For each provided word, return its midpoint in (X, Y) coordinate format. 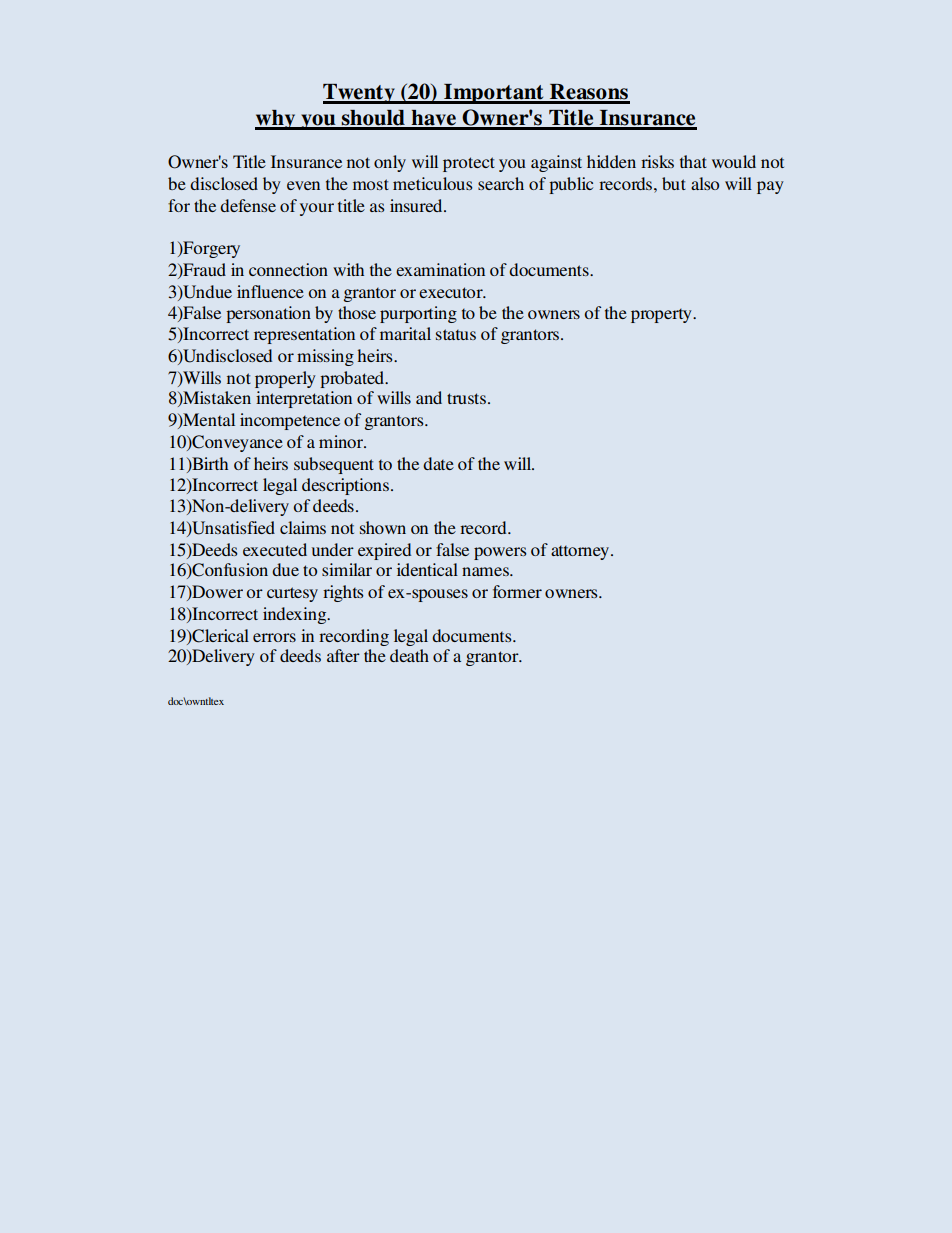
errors (274, 637)
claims (303, 527)
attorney (581, 553)
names (486, 571)
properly (285, 379)
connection (288, 269)
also (705, 183)
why (276, 120)
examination (440, 269)
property (662, 316)
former (517, 591)
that (693, 161)
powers (500, 553)
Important (494, 94)
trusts (466, 398)
